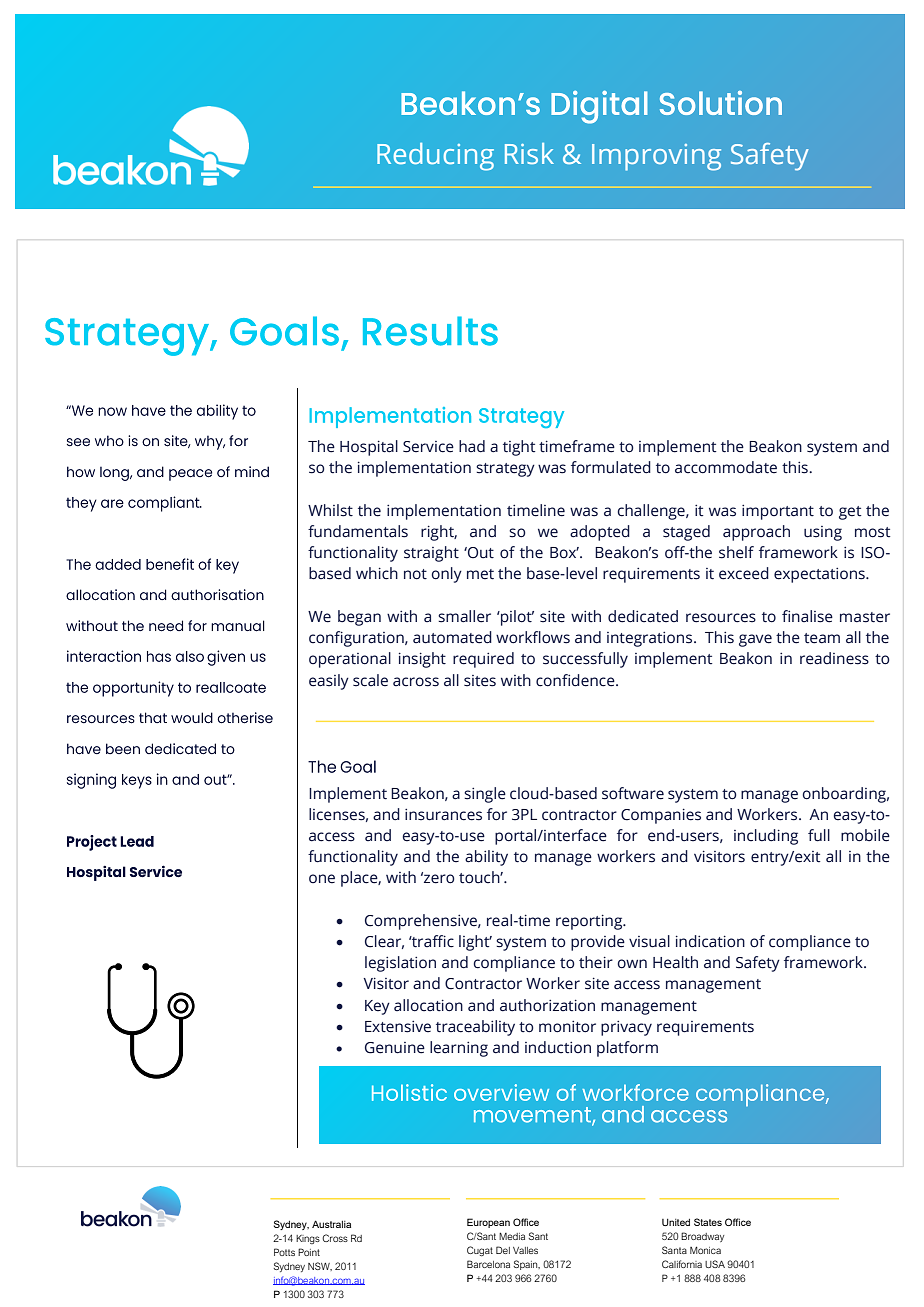 The width and height of the screenshot is (924, 1307). What do you see at coordinates (527, 1265) in the screenshot?
I see `Spain` at bounding box center [527, 1265].
